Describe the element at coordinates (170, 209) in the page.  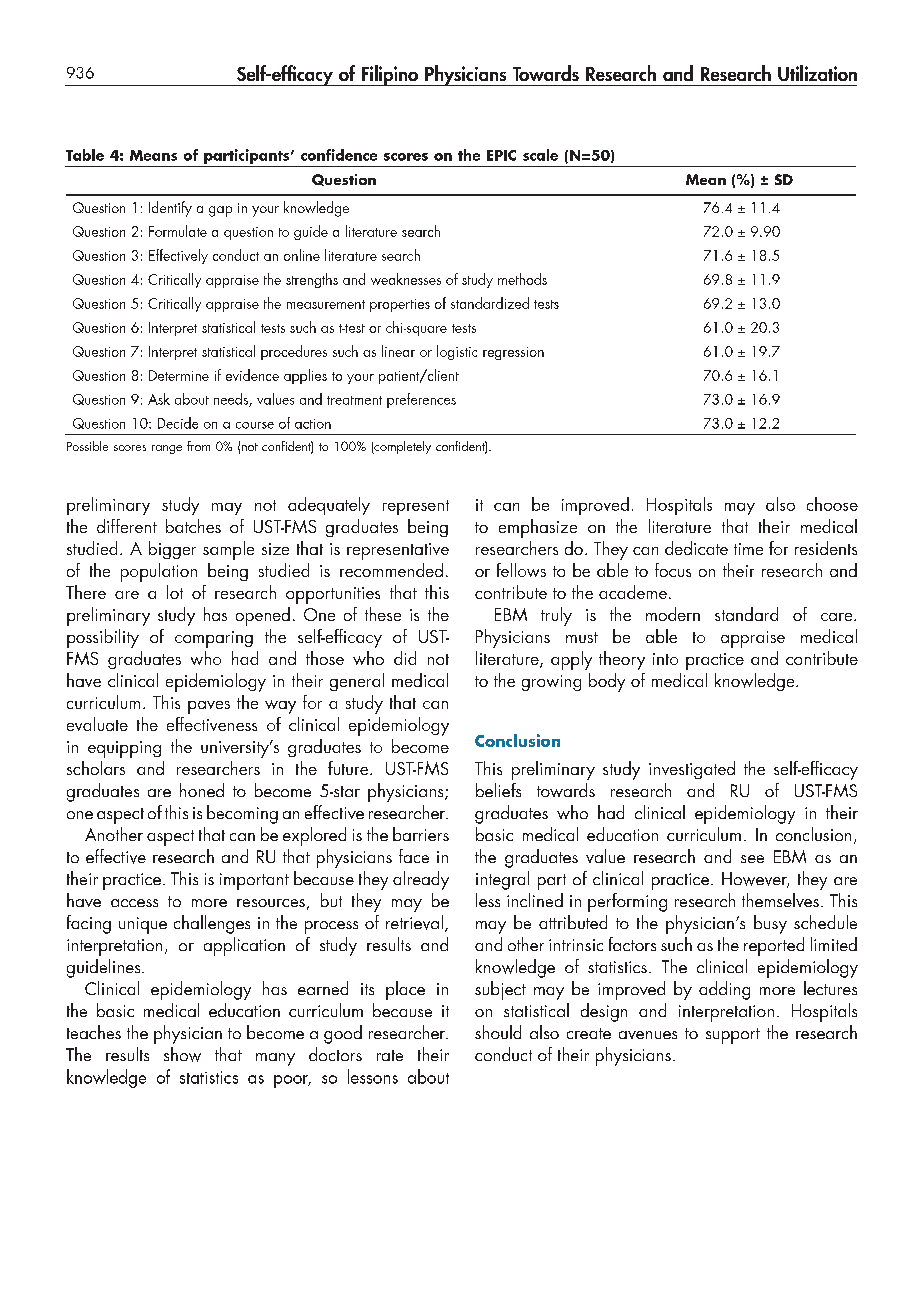
I see `Identify` at that location.
